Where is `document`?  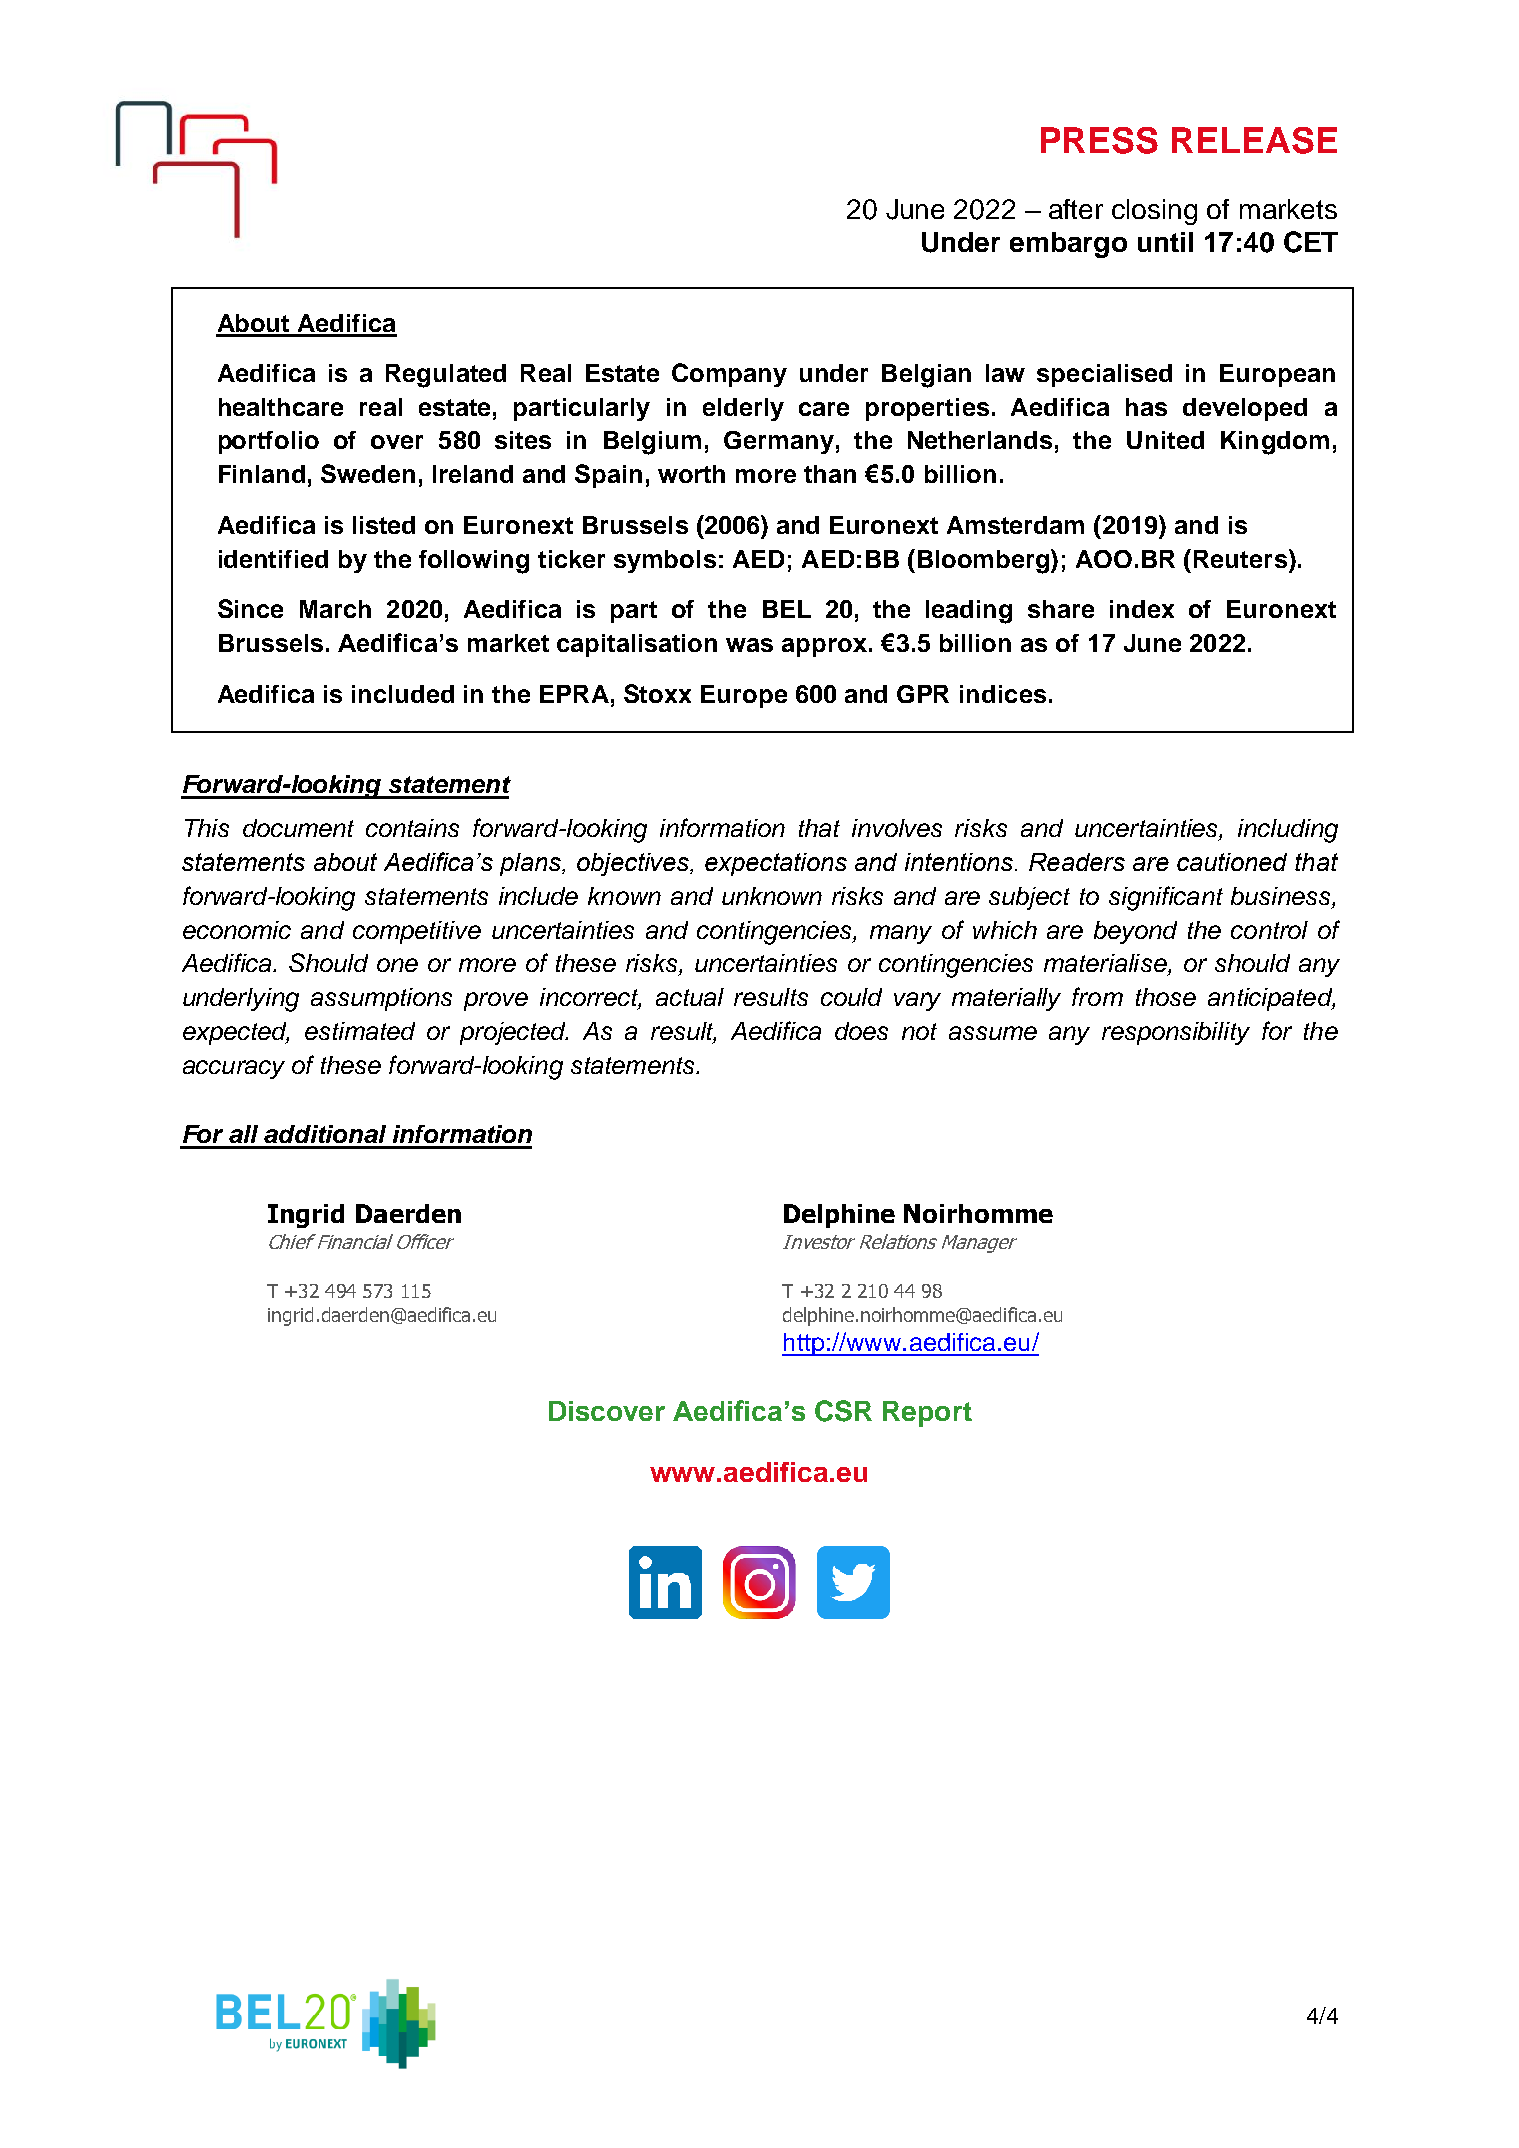 document is located at coordinates (298, 828).
